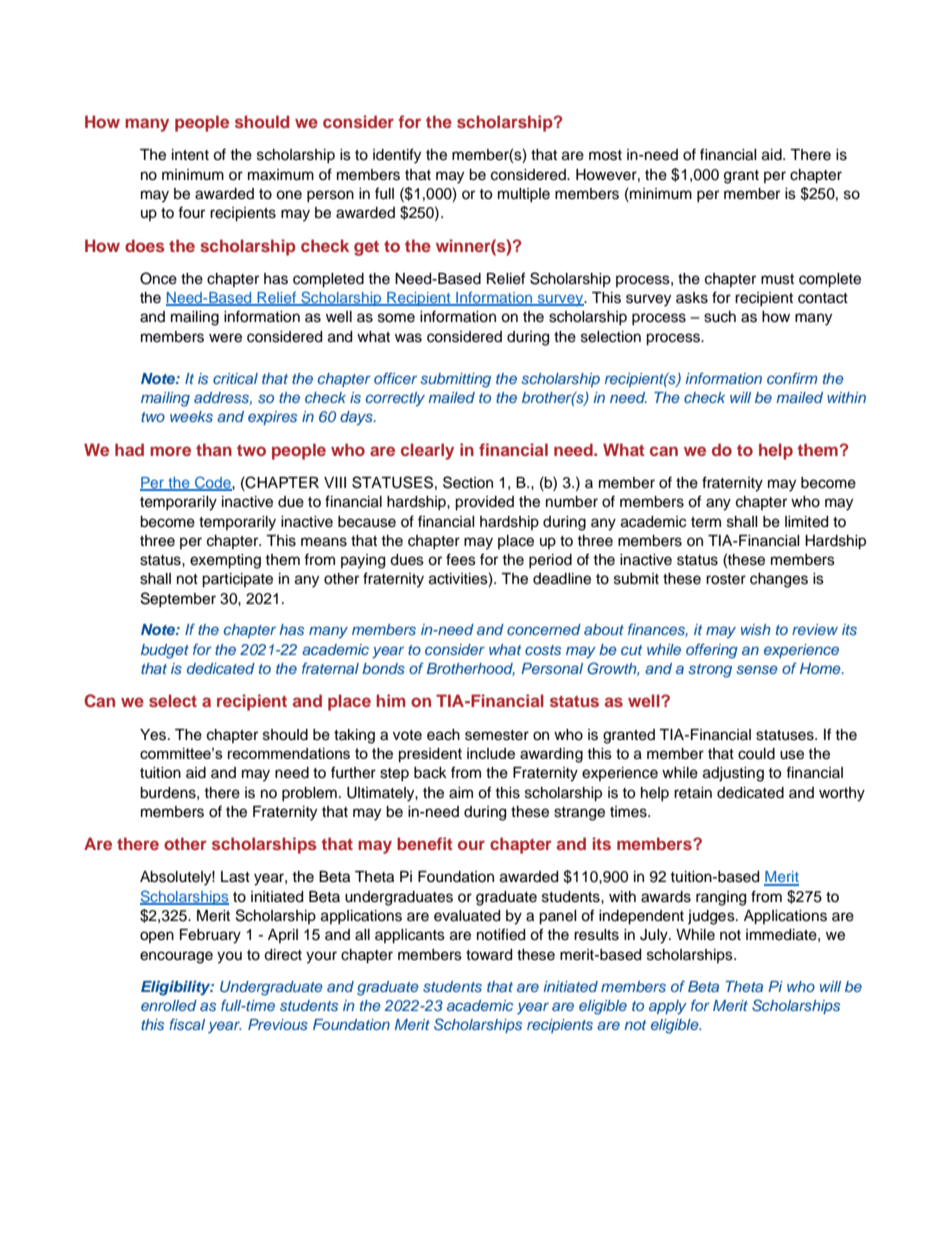 Image resolution: width=952 pixels, height=1233 pixels. I want to click on semester, so click(497, 735).
